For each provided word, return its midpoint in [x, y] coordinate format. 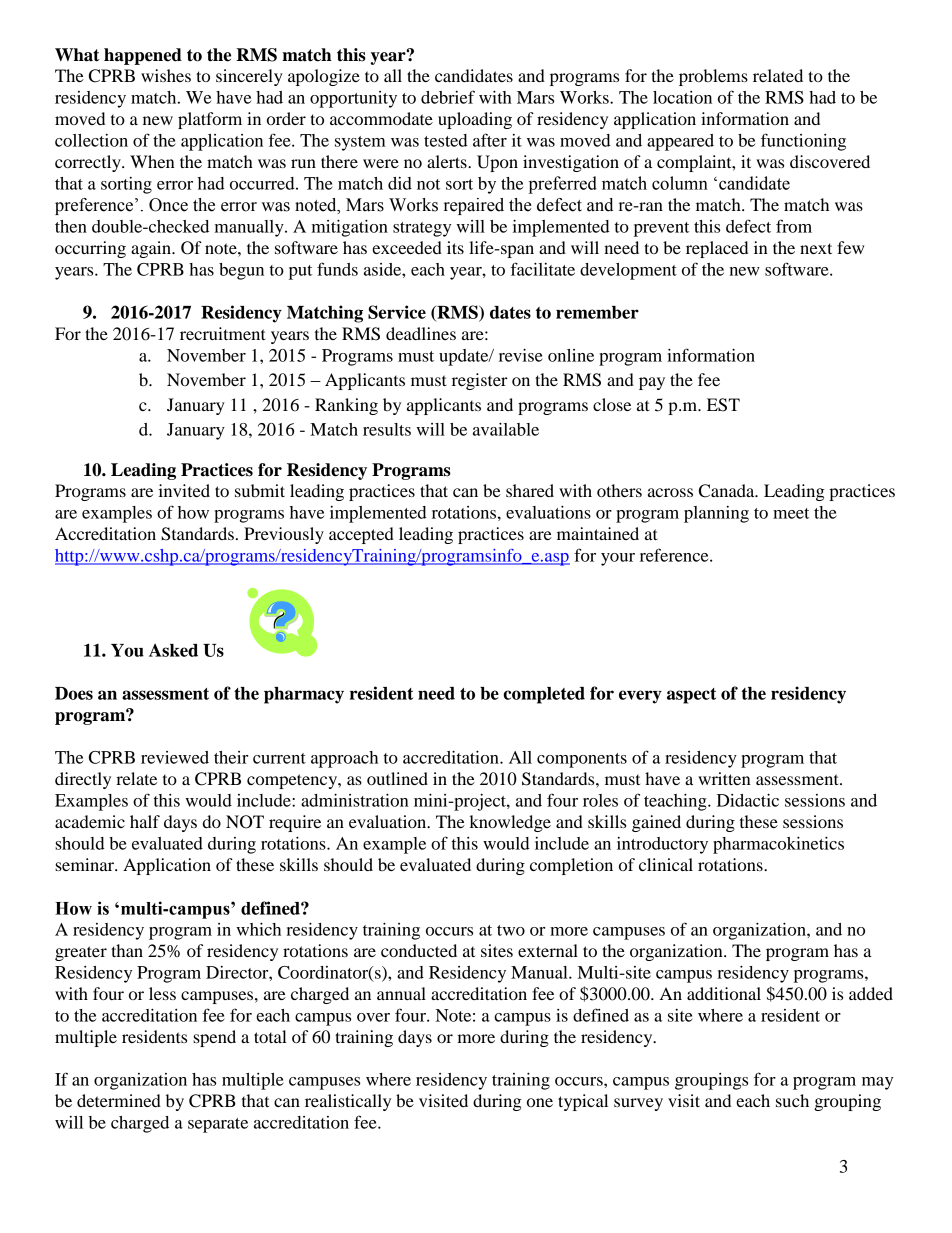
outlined [397, 778]
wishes [166, 75]
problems [713, 77]
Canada [728, 491]
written [724, 778]
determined [119, 1100]
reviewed [175, 757]
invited [184, 490]
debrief [448, 97]
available [506, 429]
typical [583, 1102]
